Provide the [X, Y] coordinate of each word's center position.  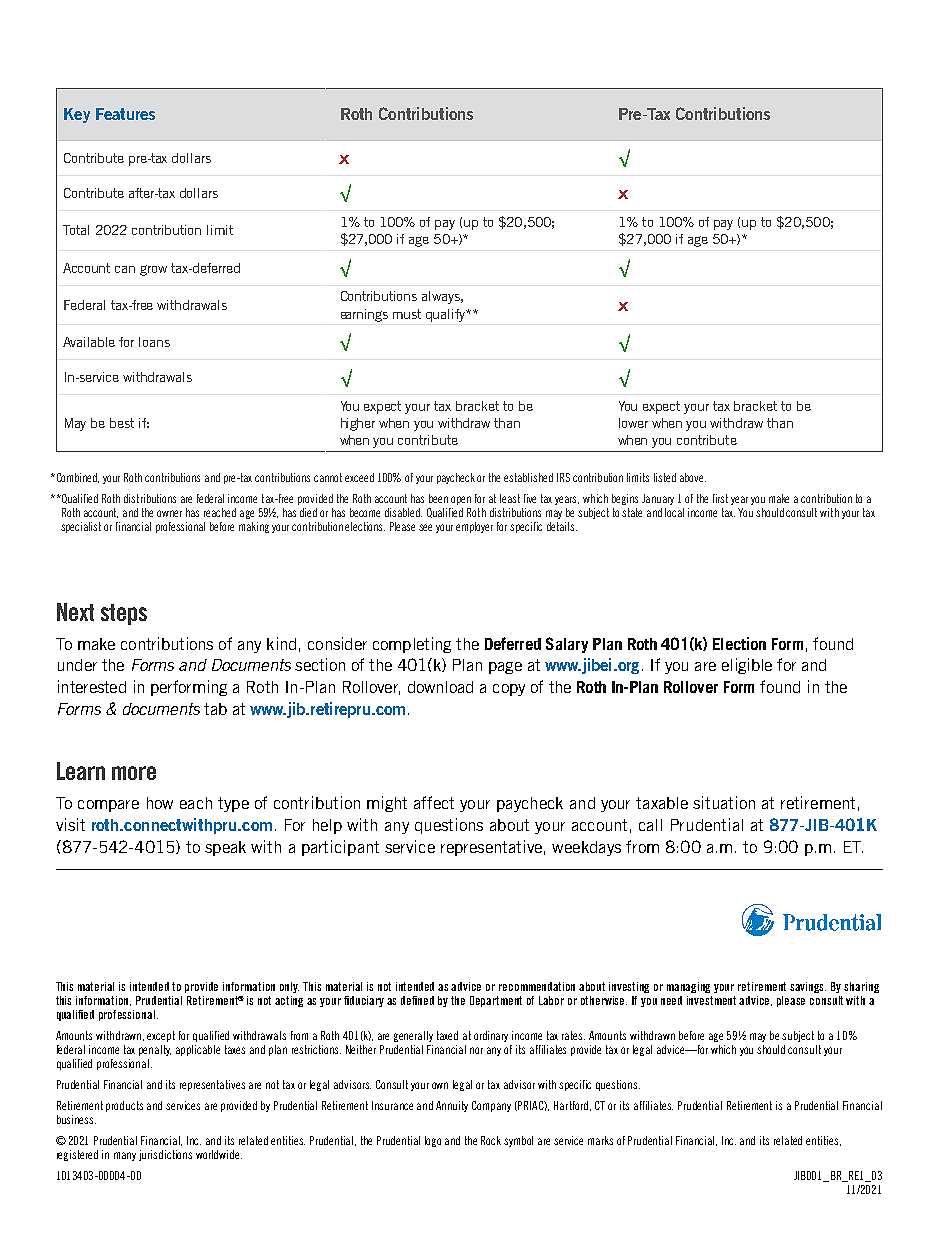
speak [225, 848]
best [122, 423]
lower [633, 423]
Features [125, 114]
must [407, 314]
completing [412, 645]
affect [434, 802]
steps [124, 614]
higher [358, 424]
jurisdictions [165, 1155]
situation [724, 802]
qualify [447, 315]
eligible [747, 666]
